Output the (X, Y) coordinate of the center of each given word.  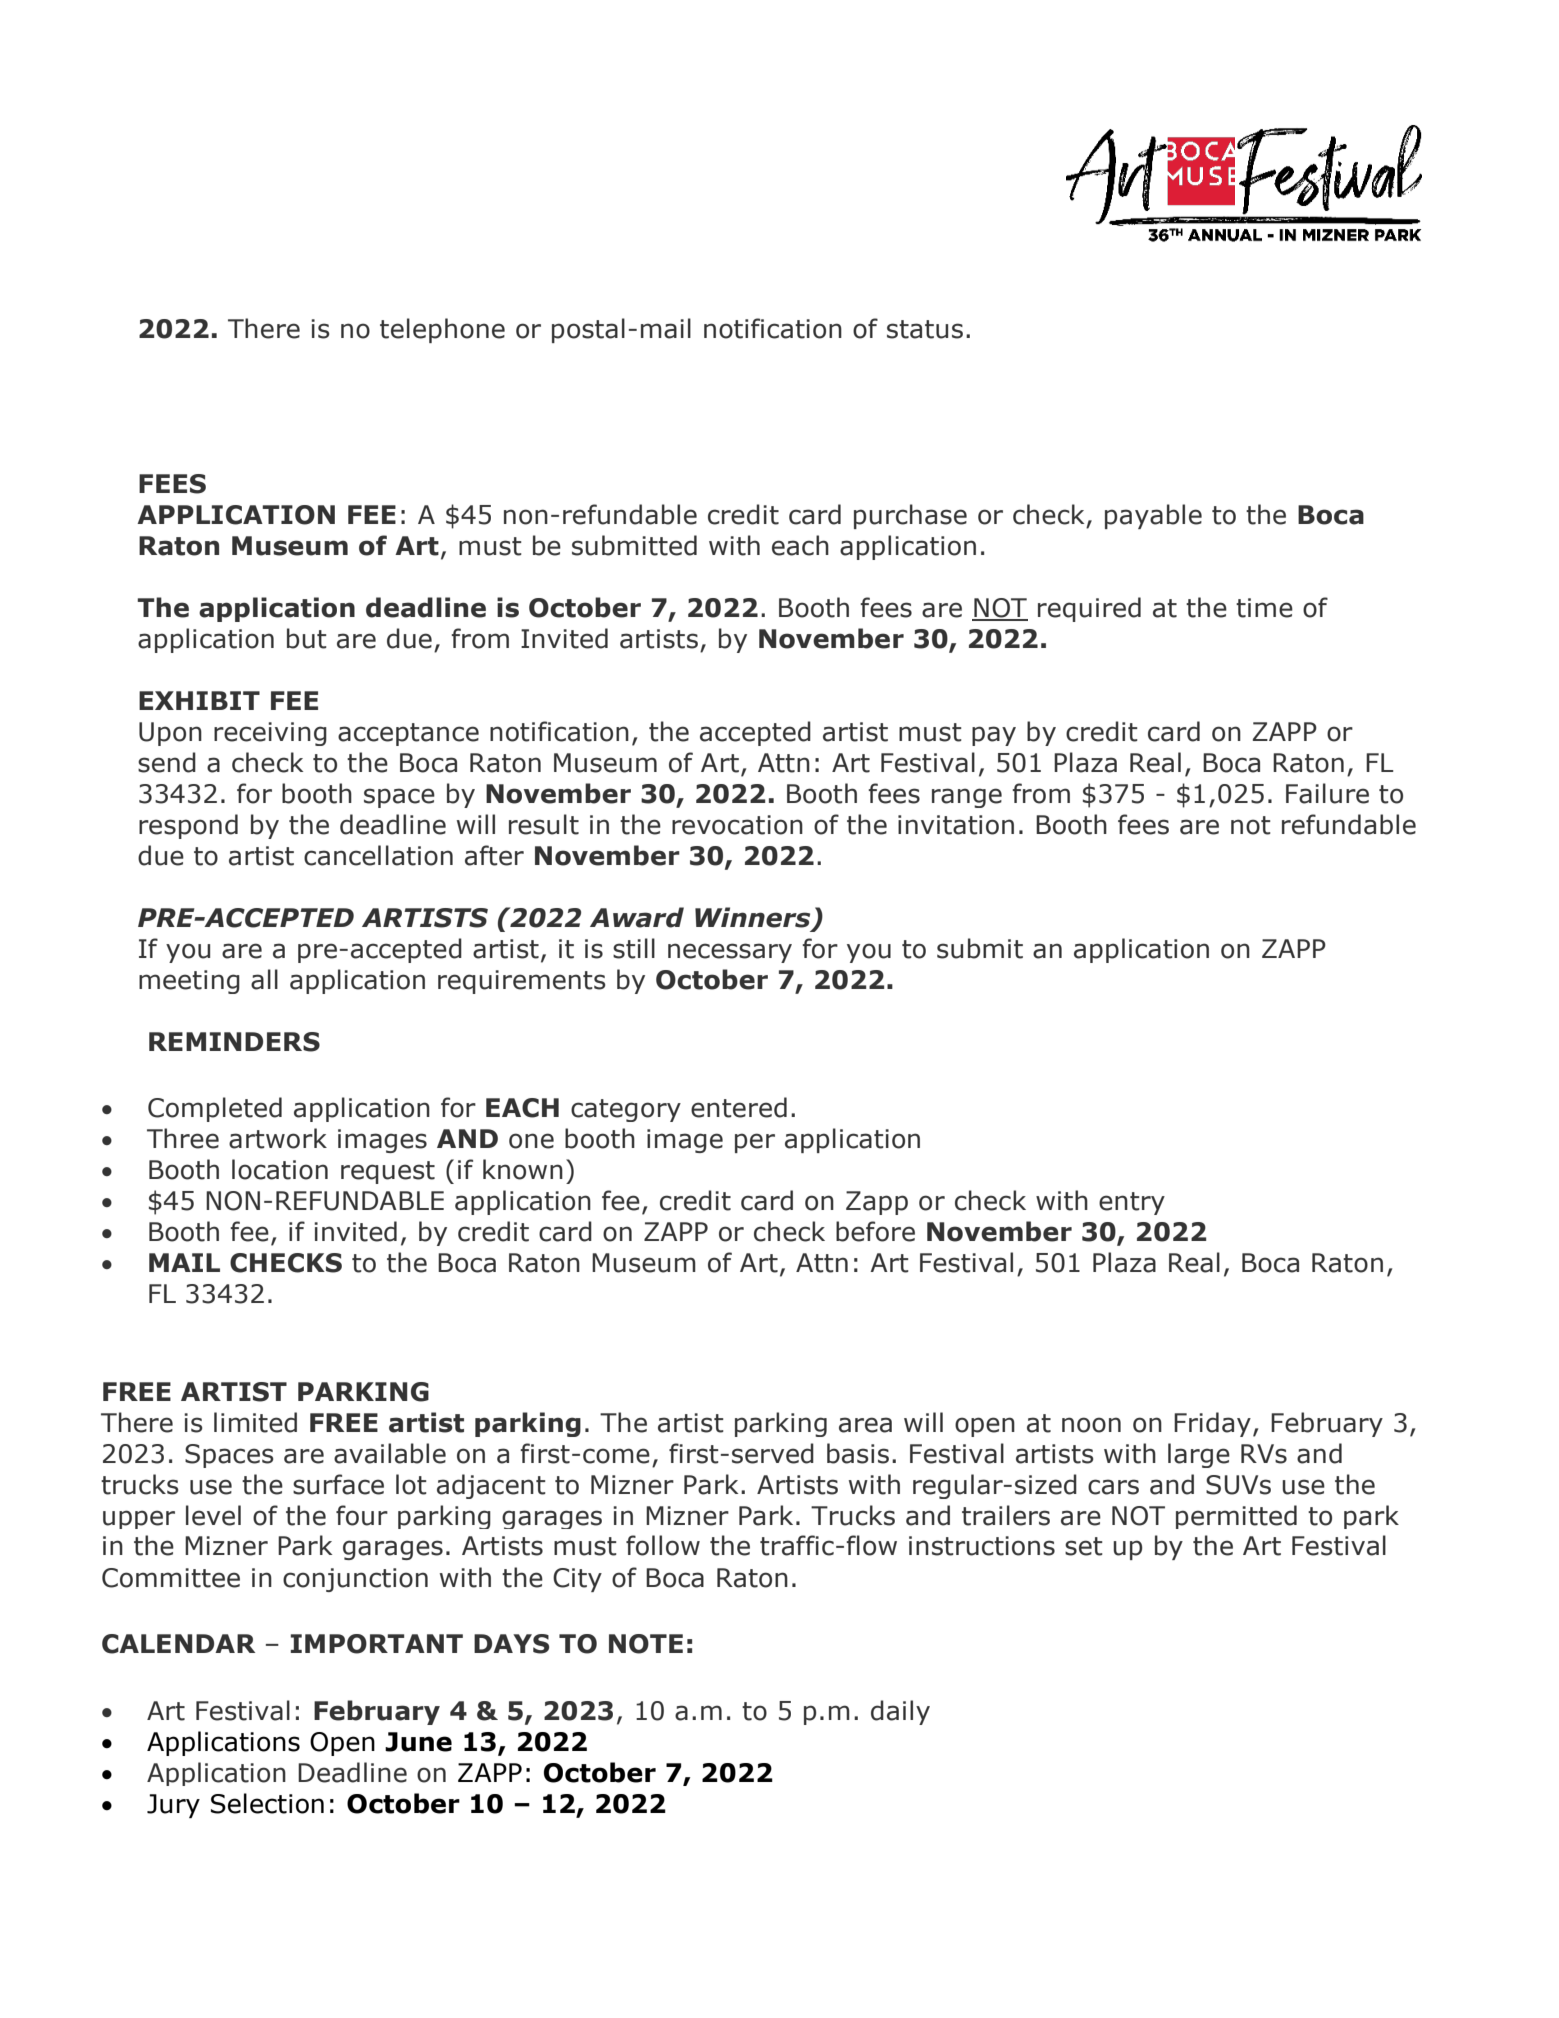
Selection (267, 1803)
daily (900, 1712)
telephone (442, 330)
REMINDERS (234, 1042)
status (925, 329)
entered (739, 1107)
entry (1132, 1203)
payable (1153, 516)
